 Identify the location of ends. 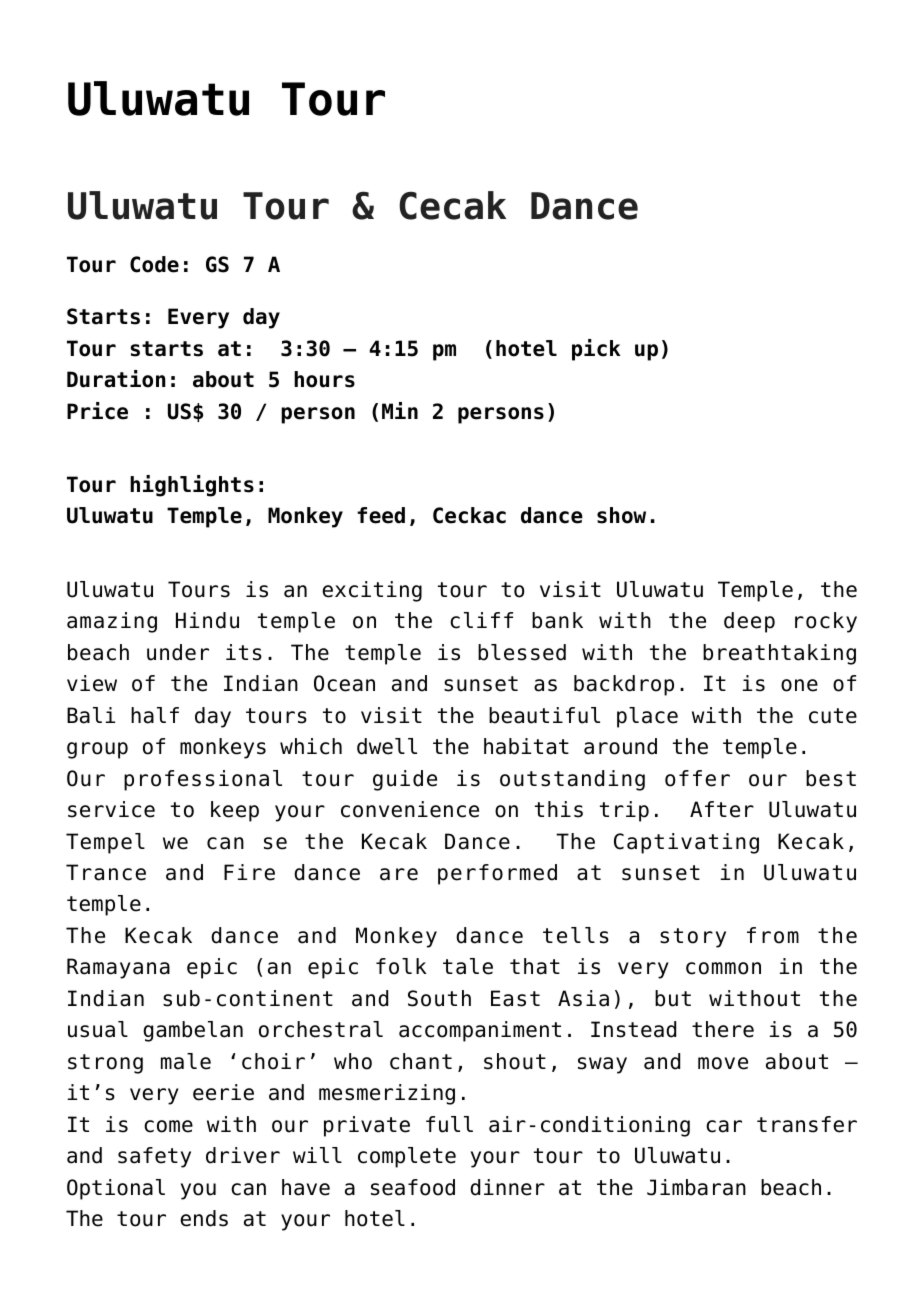
(204, 1218).
